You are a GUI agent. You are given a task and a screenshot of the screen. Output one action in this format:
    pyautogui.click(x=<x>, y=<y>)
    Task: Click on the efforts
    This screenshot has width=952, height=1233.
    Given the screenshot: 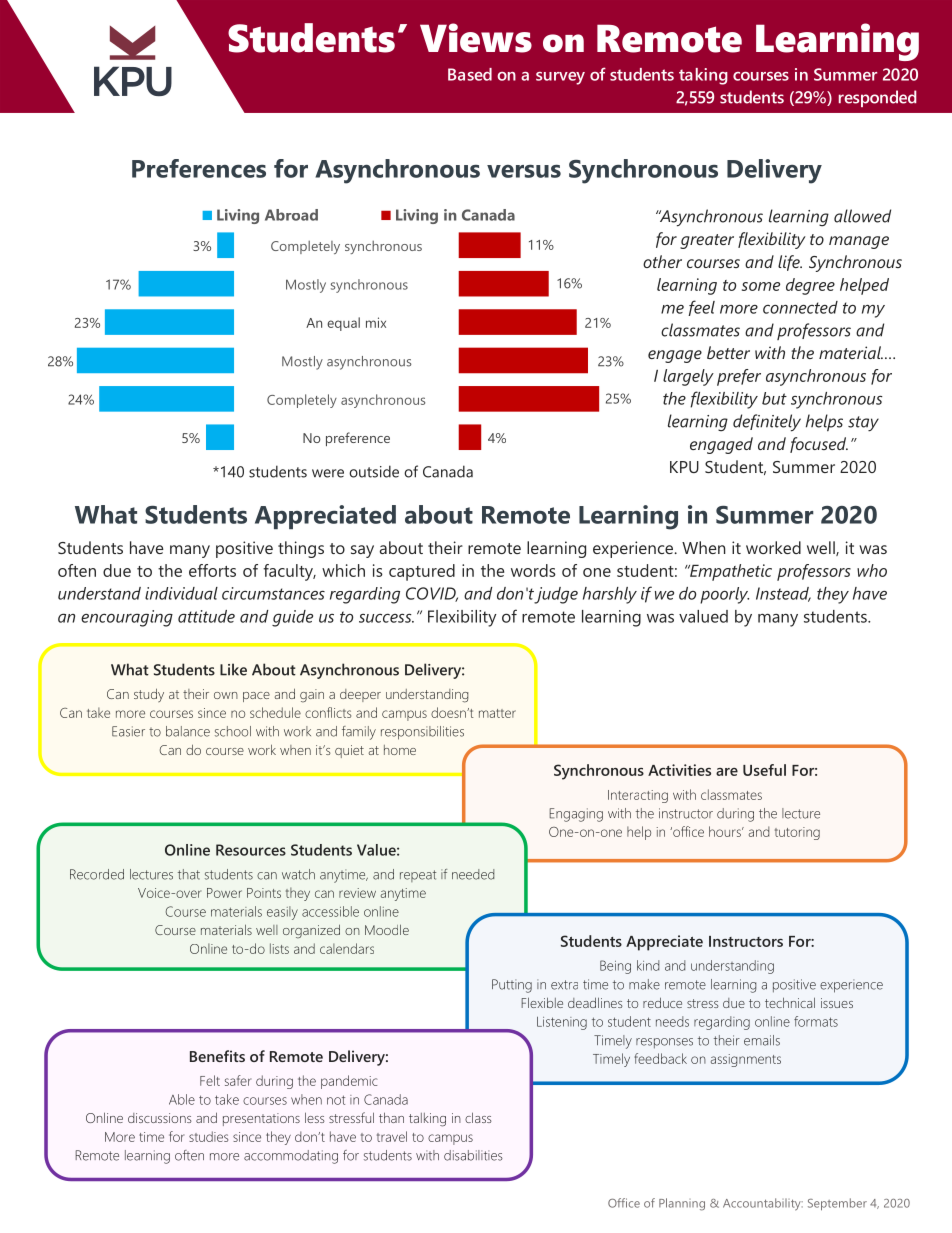 What is the action you would take?
    pyautogui.click(x=212, y=570)
